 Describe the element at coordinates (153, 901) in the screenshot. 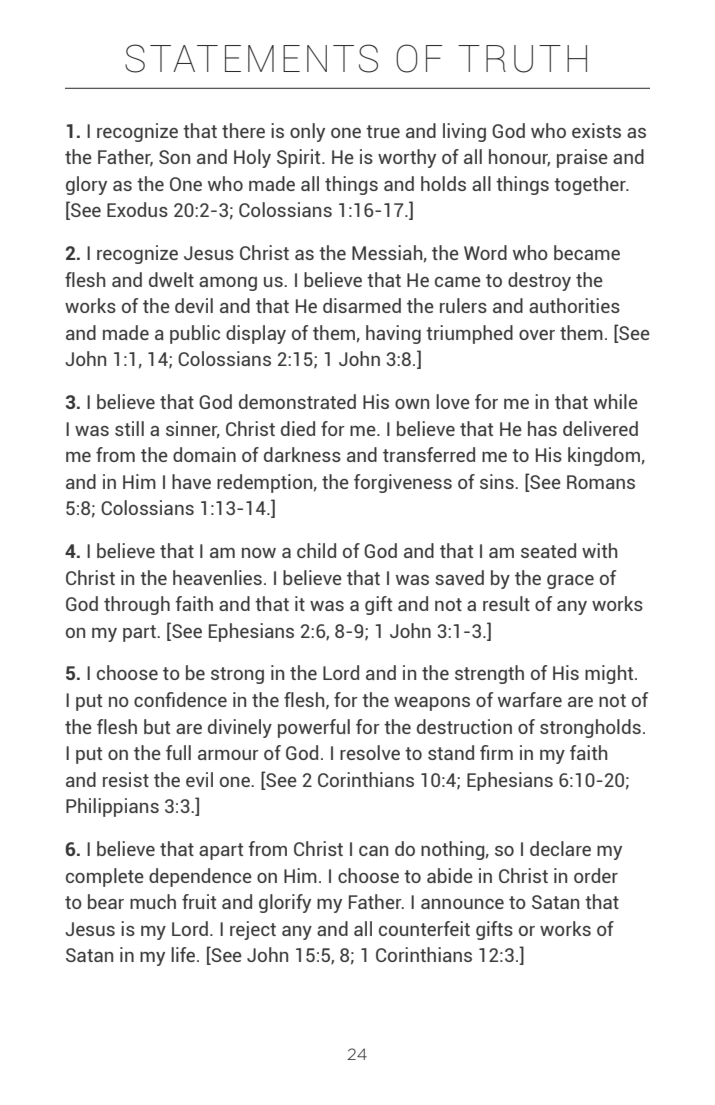

I see `much` at that location.
